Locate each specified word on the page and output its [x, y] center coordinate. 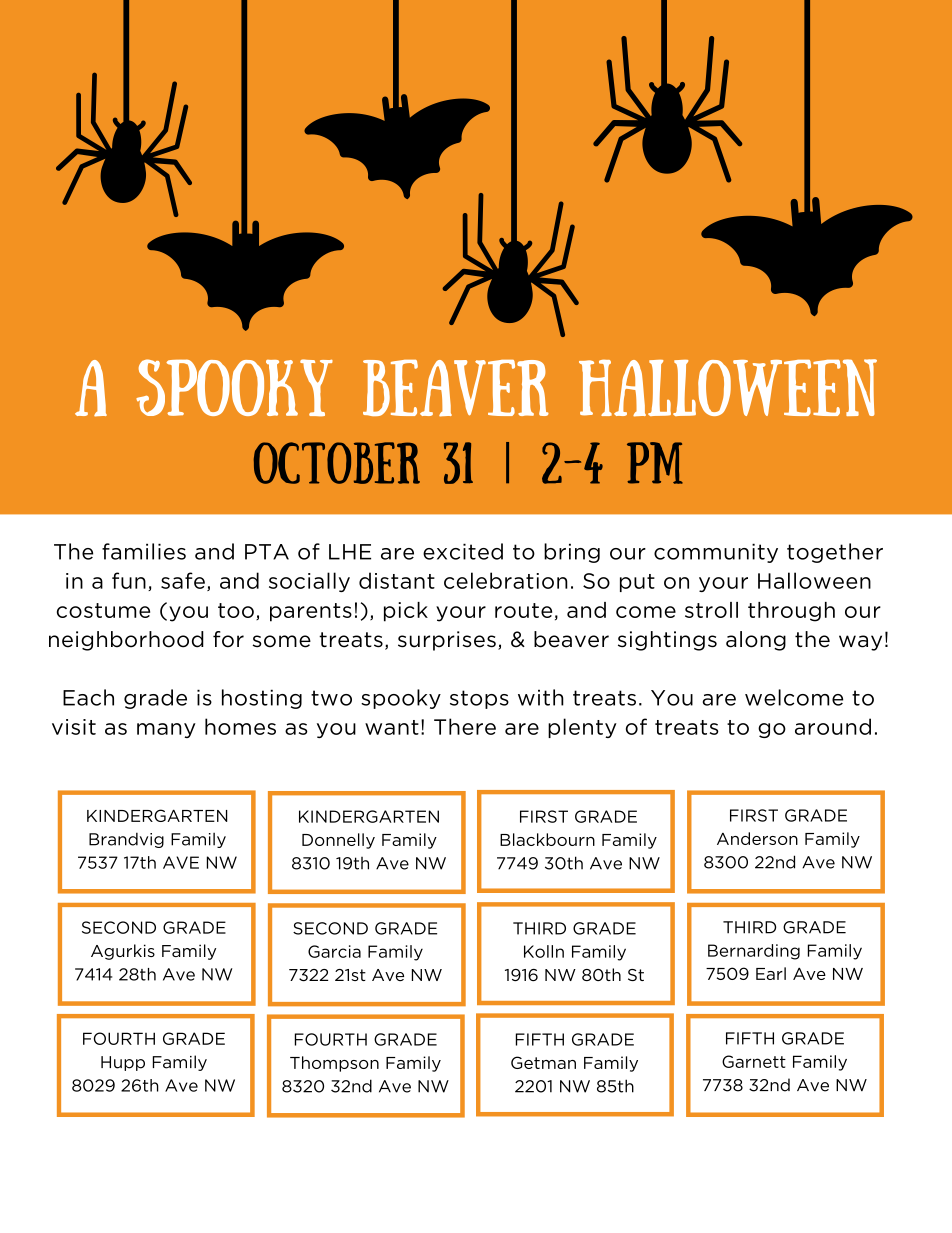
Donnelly [338, 841]
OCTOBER [337, 463]
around [833, 726]
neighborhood [126, 641]
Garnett [754, 1061]
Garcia [334, 951]
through [791, 612]
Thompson [334, 1064]
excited [463, 551]
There [465, 726]
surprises [447, 641]
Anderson [757, 838]
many [166, 730]
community [716, 553]
